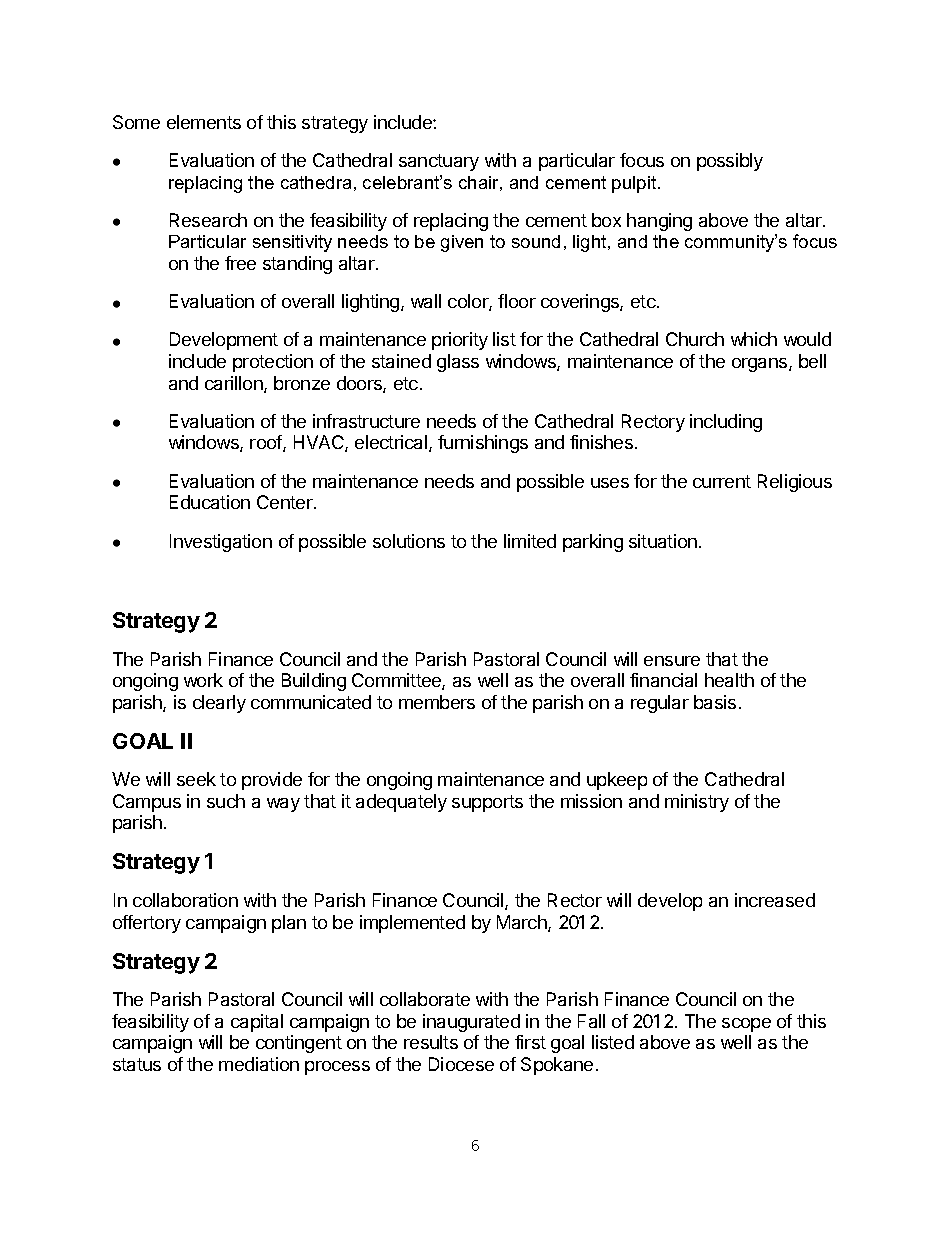 The image size is (952, 1233). What do you see at coordinates (487, 803) in the screenshot?
I see `supports` at bounding box center [487, 803].
